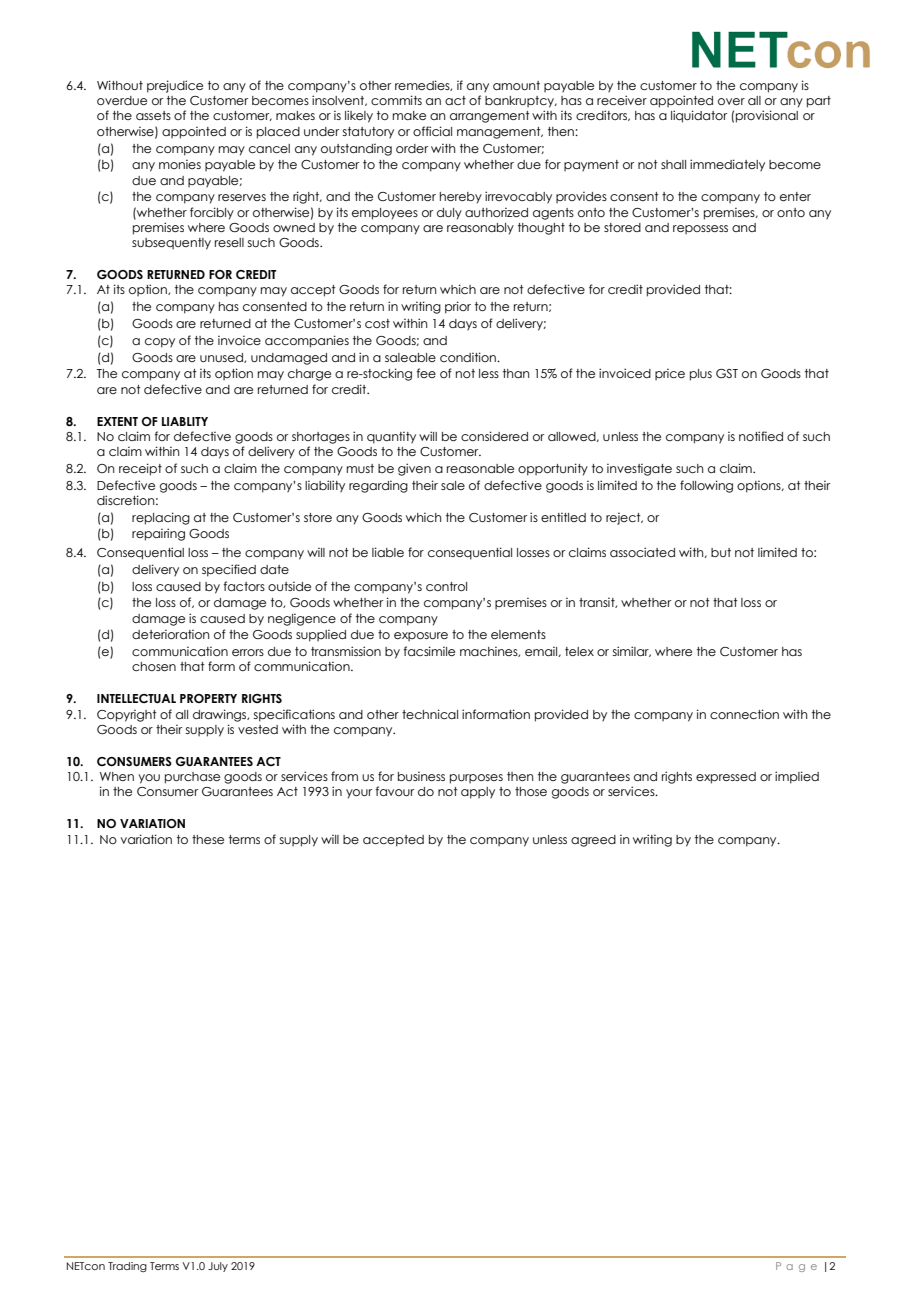  Describe the element at coordinates (218, 1267) in the screenshot. I see `July` at that location.
